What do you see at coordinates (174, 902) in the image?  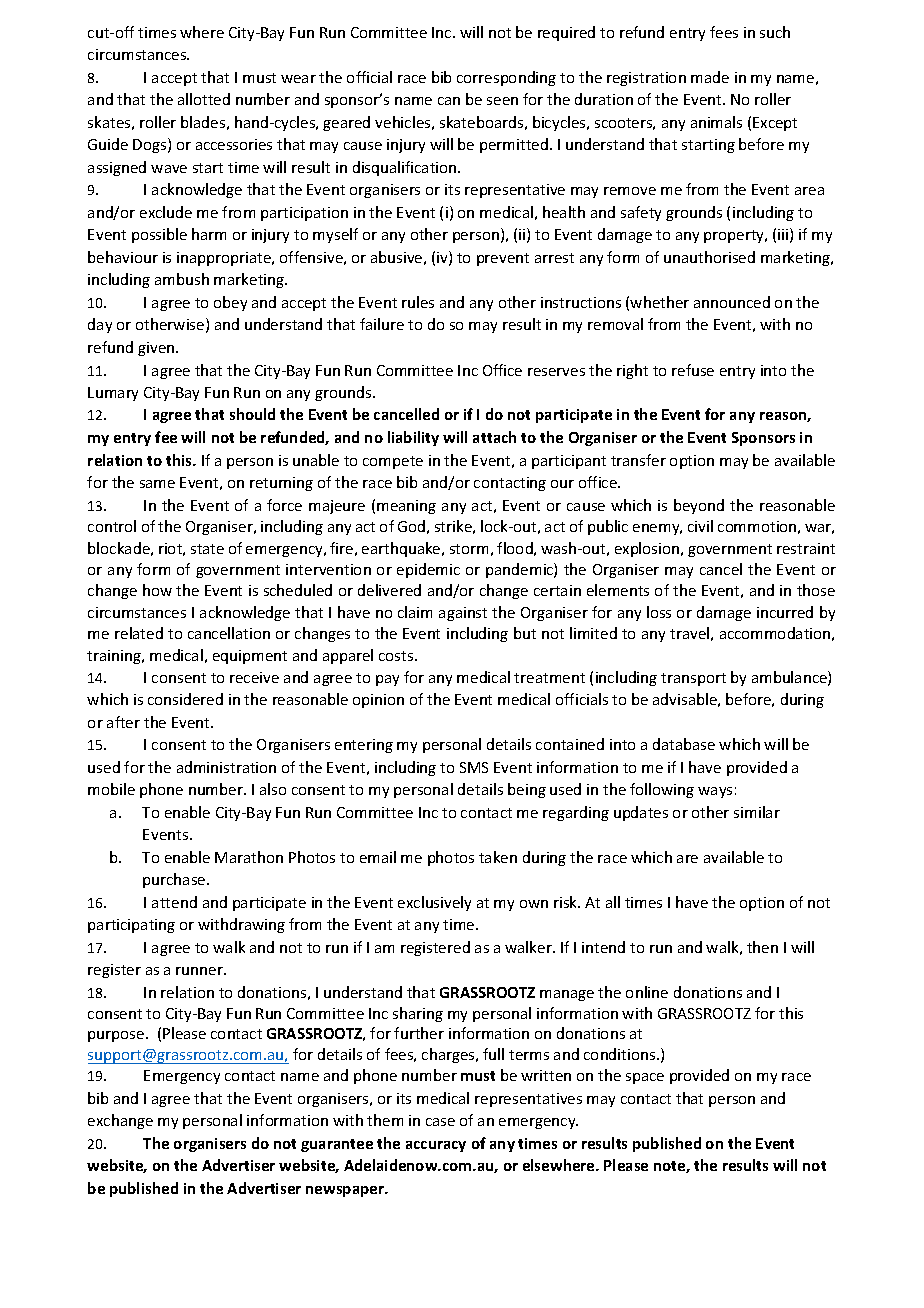 I see `attend` at bounding box center [174, 902].
